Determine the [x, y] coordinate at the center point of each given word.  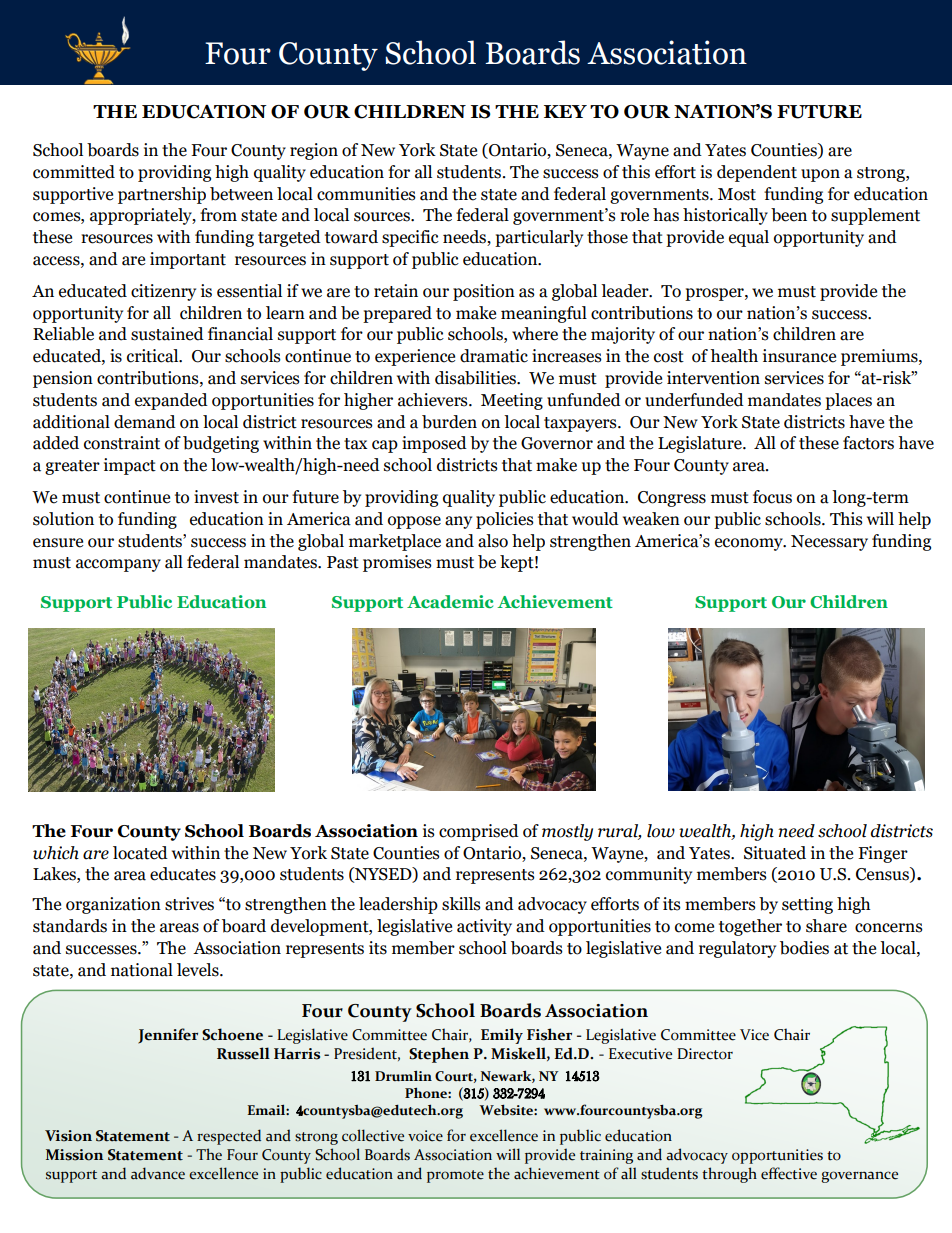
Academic [450, 601]
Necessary [829, 543]
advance [158, 1173]
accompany [118, 565]
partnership [162, 195]
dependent [757, 173]
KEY [565, 111]
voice [425, 1136]
